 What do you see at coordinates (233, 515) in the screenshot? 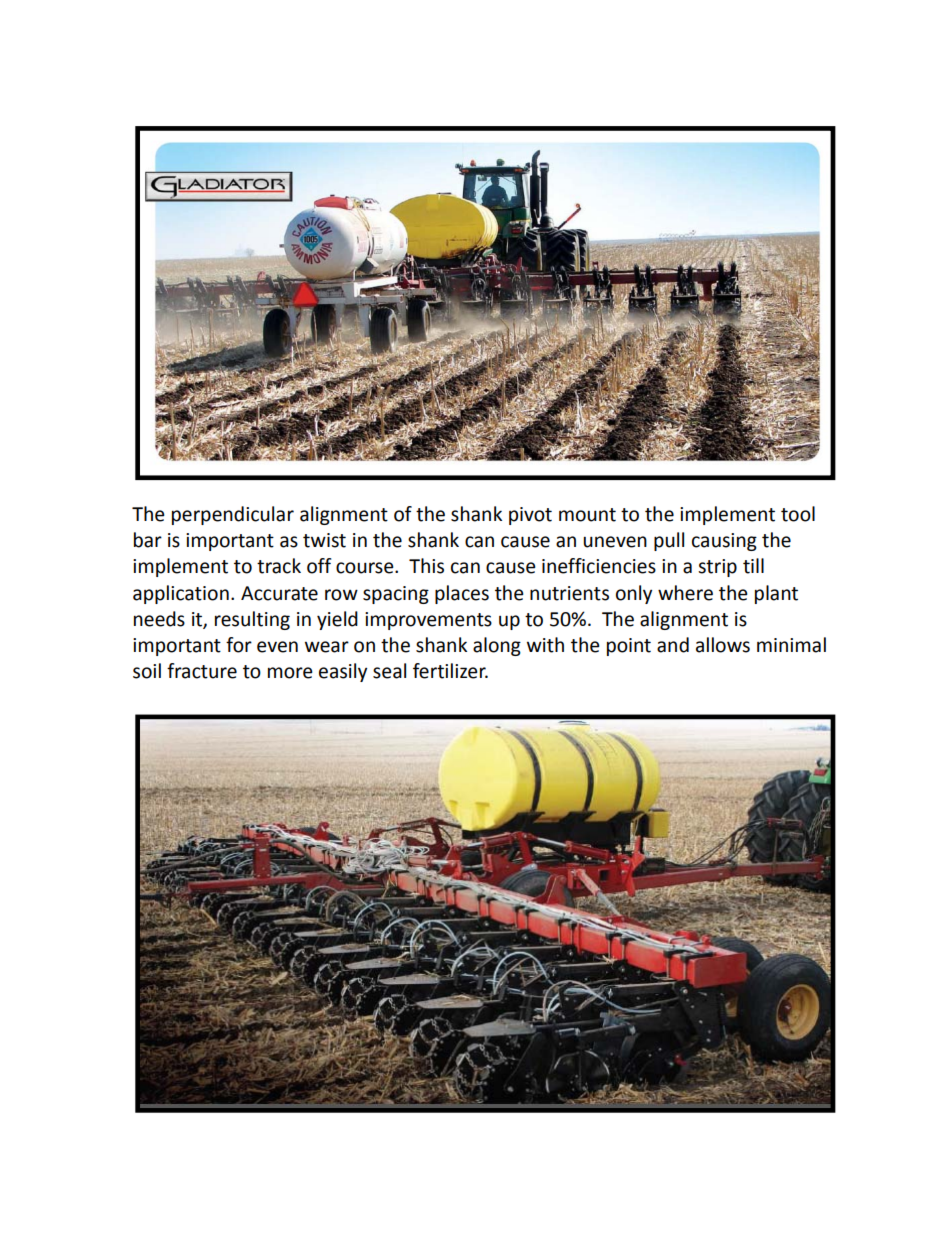
I see `perpendicular` at bounding box center [233, 515].
